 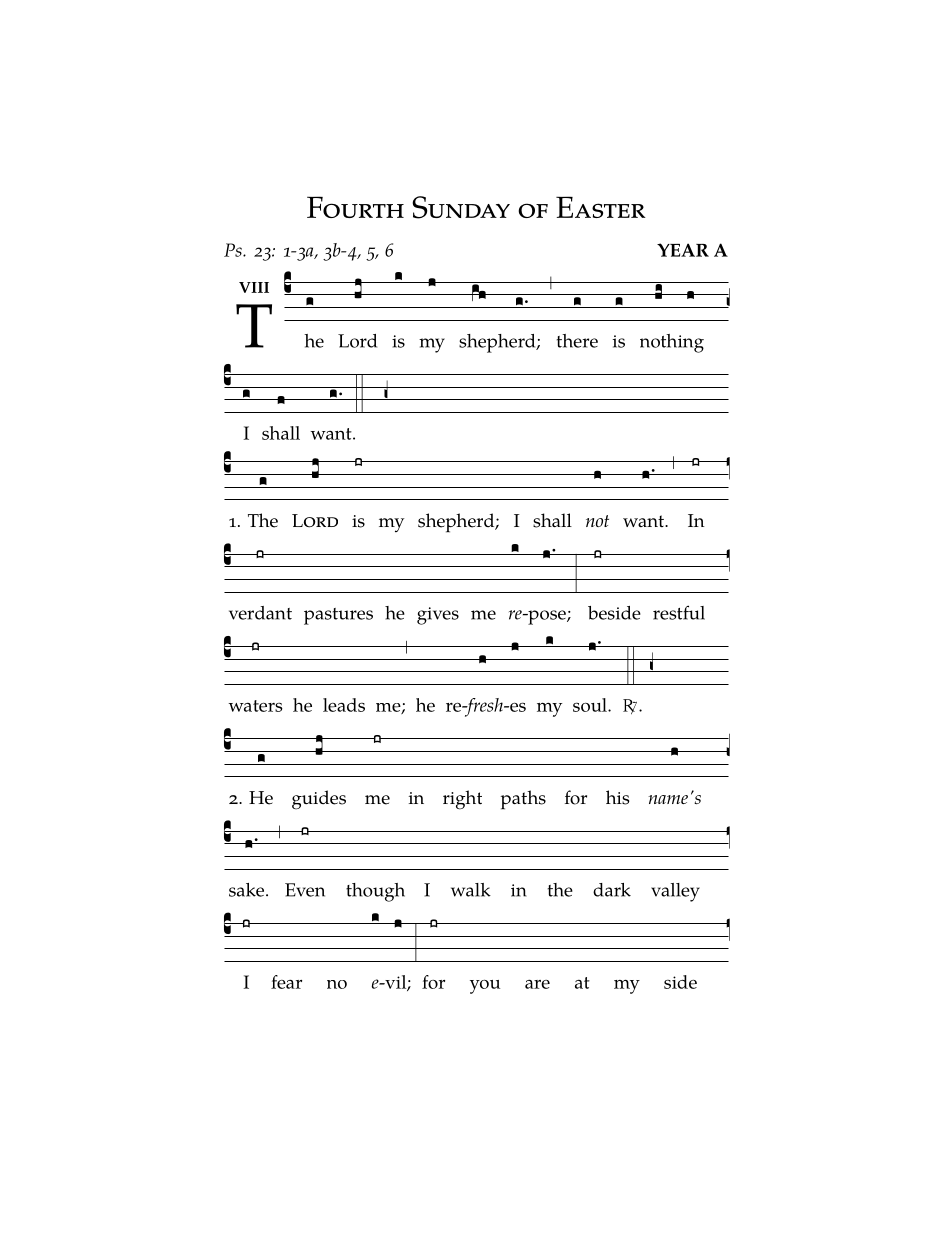 What do you see at coordinates (260, 613) in the image?
I see `verdant` at bounding box center [260, 613].
